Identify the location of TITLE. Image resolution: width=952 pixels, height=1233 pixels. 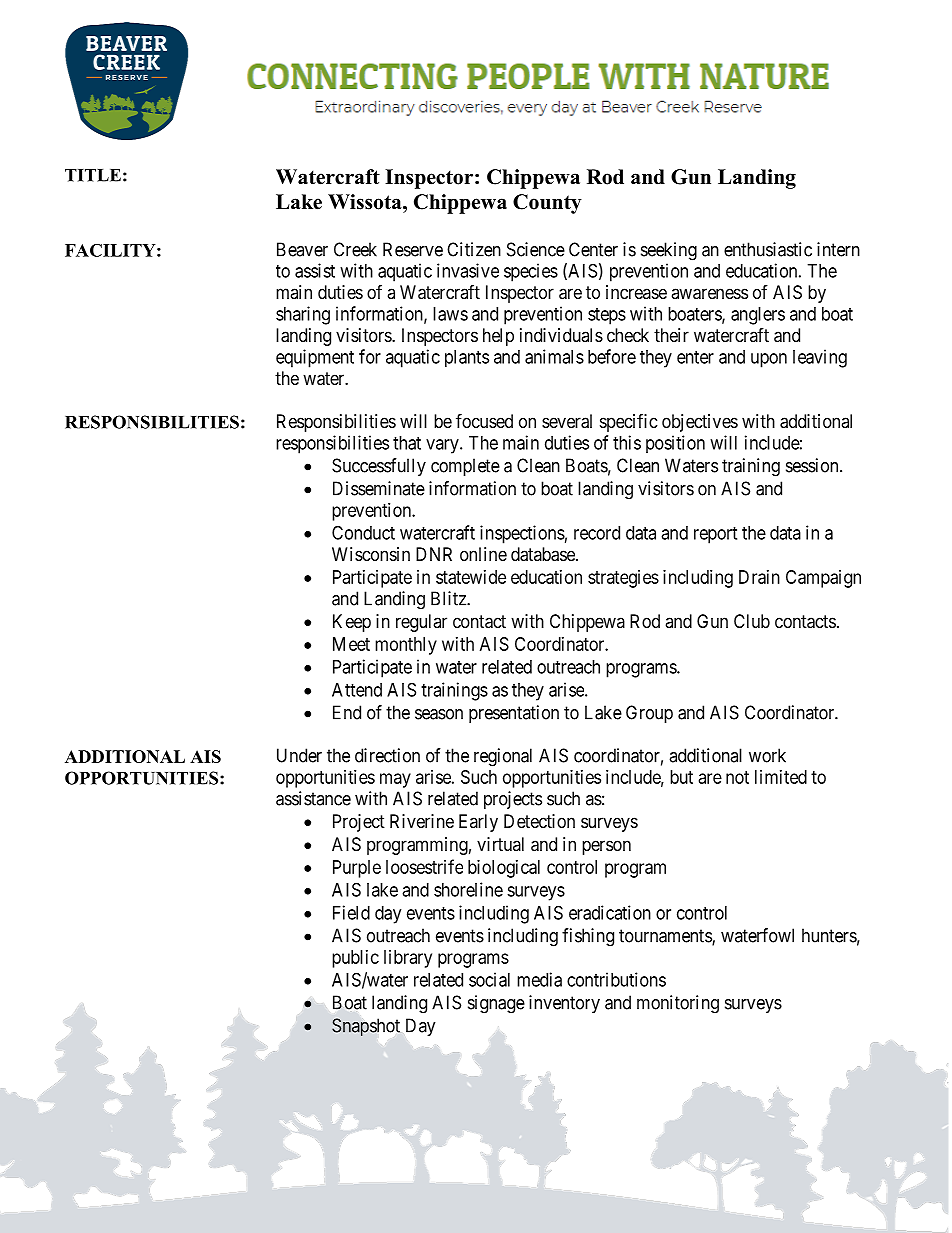
(93, 175).
